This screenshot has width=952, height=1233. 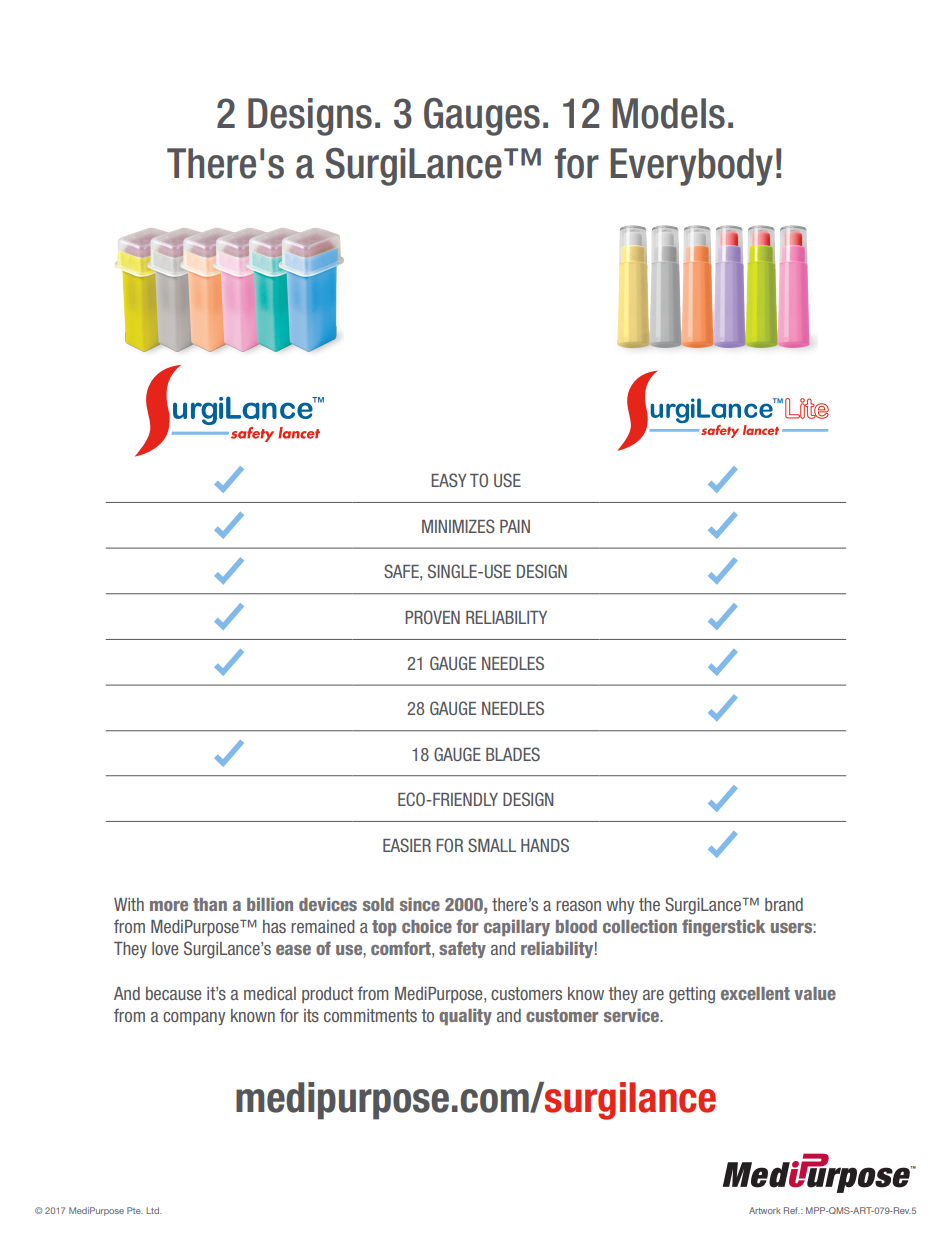 What do you see at coordinates (515, 526) in the screenshot?
I see `PAIN` at bounding box center [515, 526].
